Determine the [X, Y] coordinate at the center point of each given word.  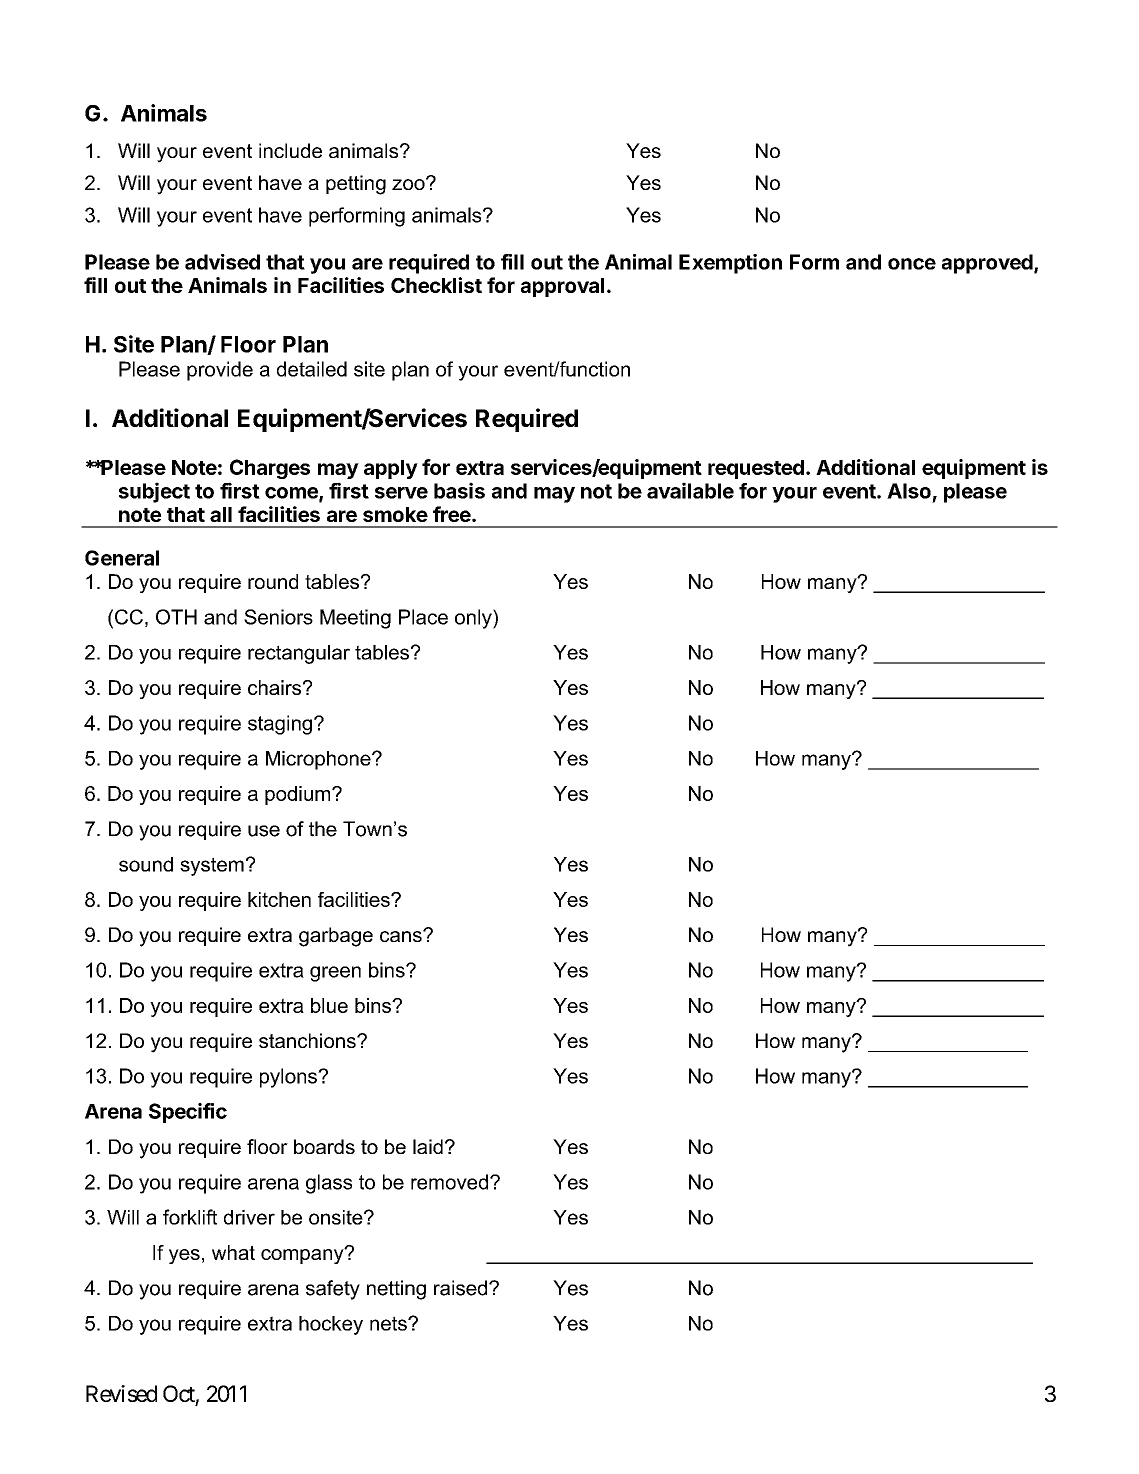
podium [299, 795]
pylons [289, 1078]
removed [449, 1182]
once [912, 264]
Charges [270, 469]
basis [459, 490]
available [690, 490]
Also [909, 491]
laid [428, 1146]
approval [562, 287]
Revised [121, 1393]
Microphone [319, 760]
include [290, 150]
